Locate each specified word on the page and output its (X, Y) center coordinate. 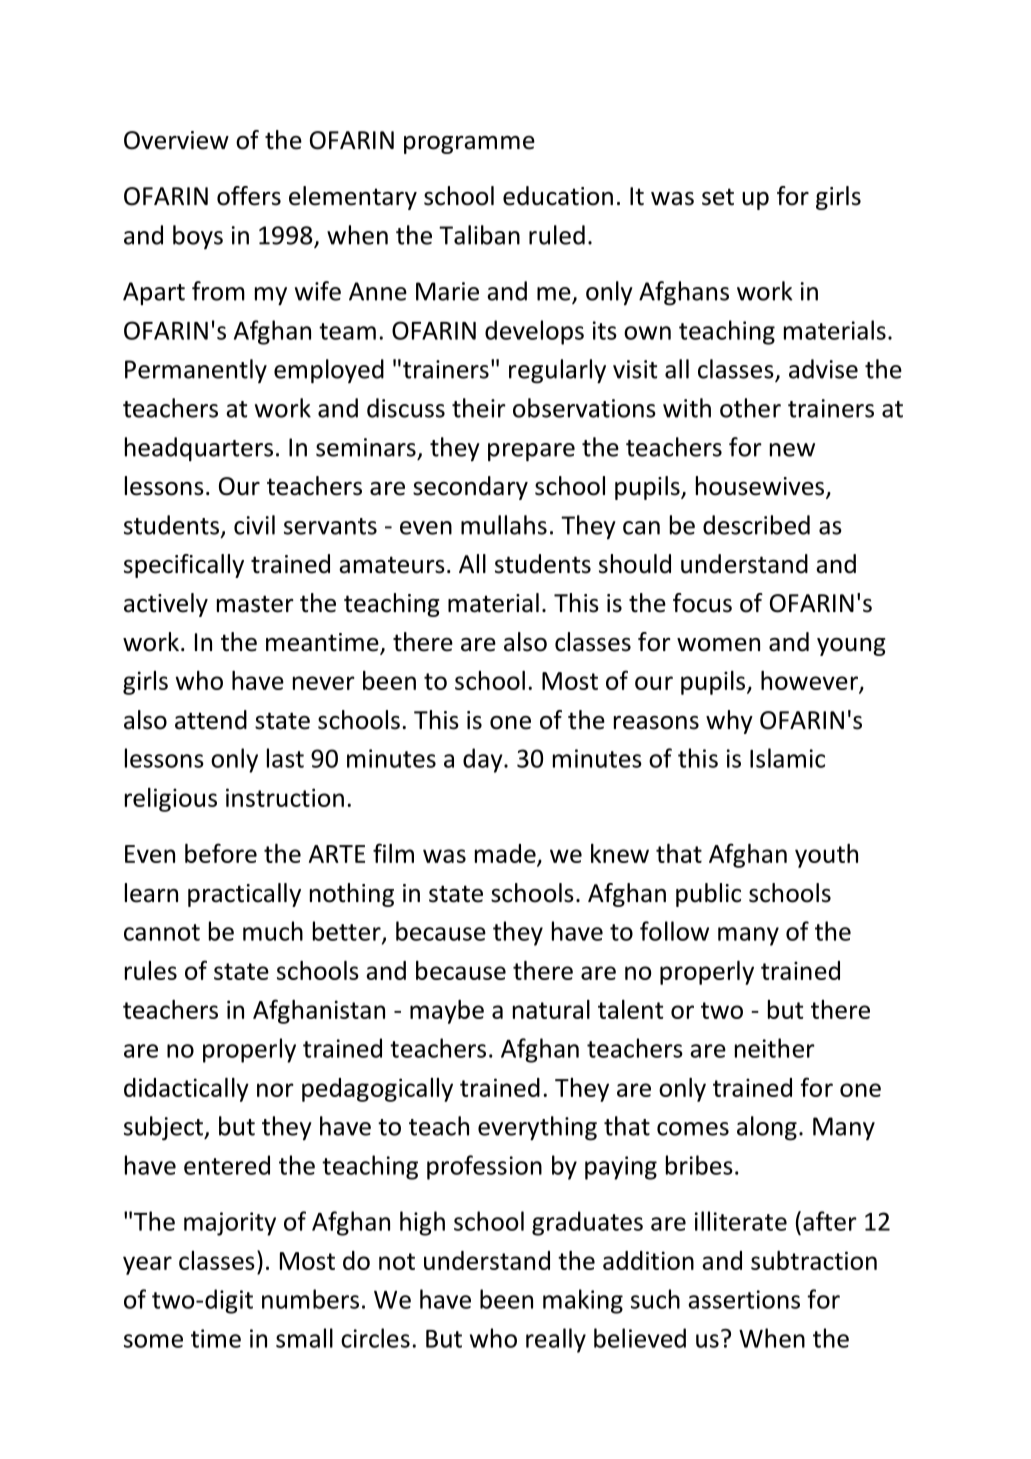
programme (469, 145)
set (718, 197)
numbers (310, 1299)
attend (211, 720)
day (484, 760)
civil (254, 525)
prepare (531, 452)
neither (775, 1048)
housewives (761, 487)
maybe (447, 1012)
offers (249, 196)
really (556, 1340)
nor (275, 1090)
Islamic (787, 758)
